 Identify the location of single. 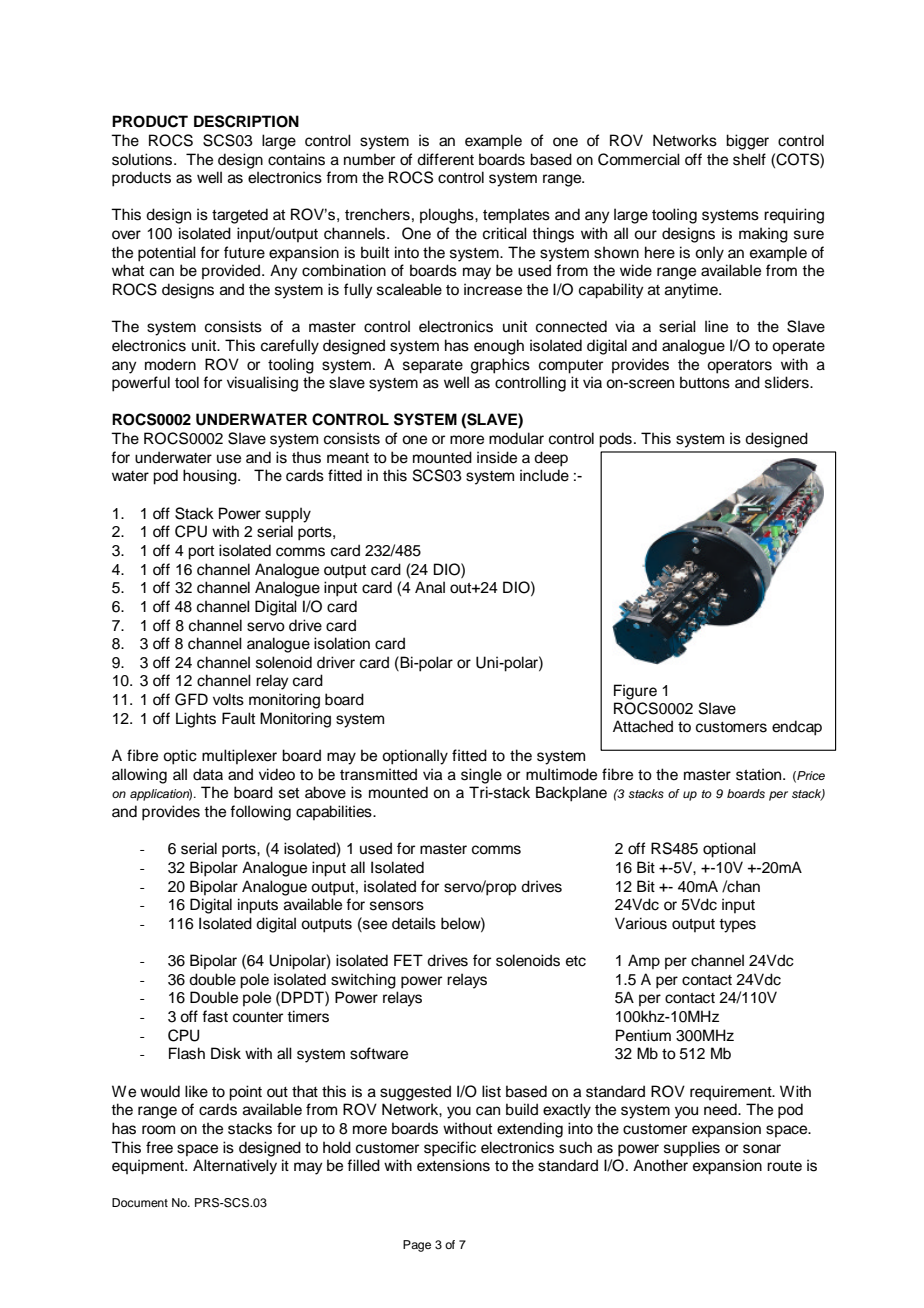
(481, 776).
